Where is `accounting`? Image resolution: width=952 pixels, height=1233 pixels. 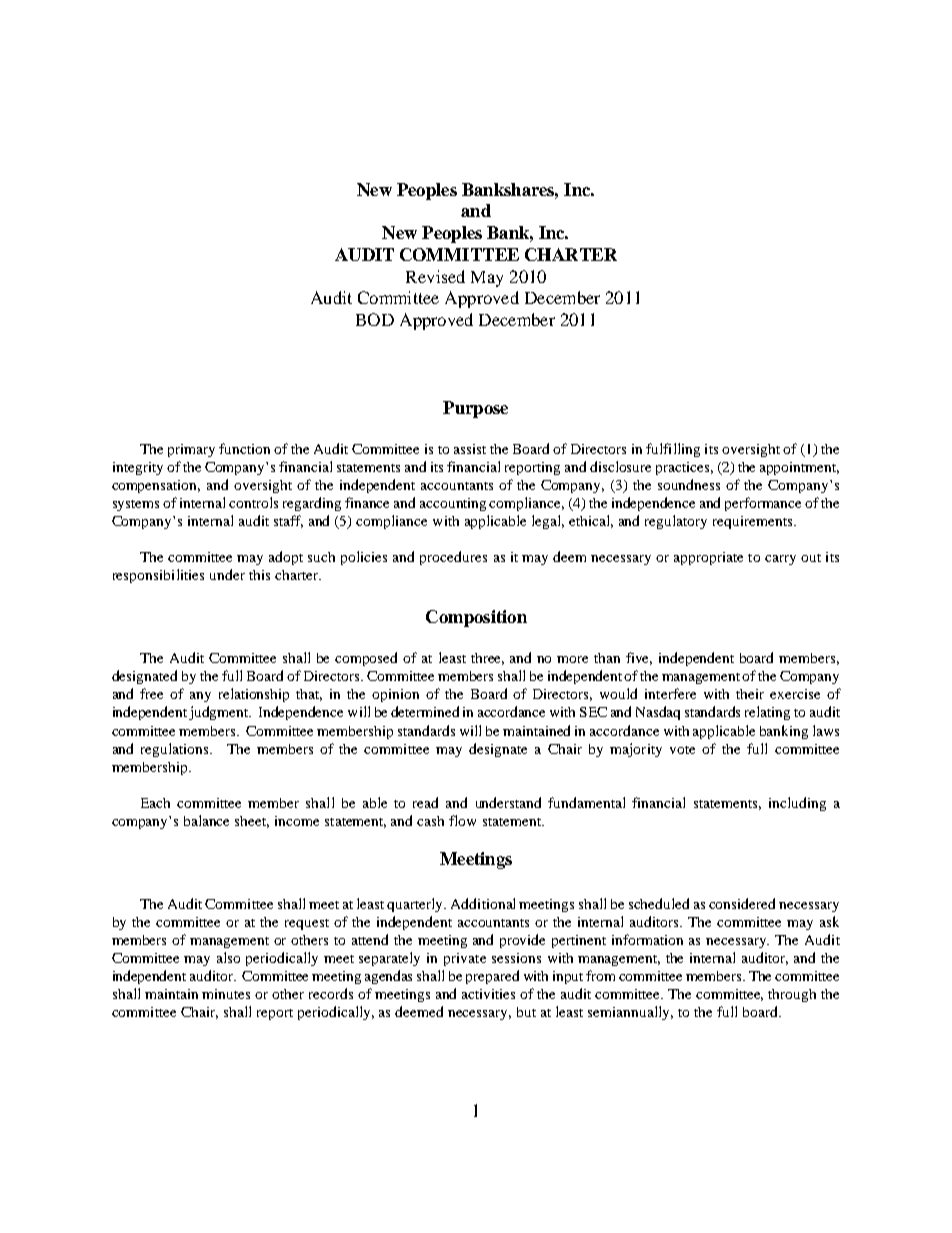
accounting is located at coordinates (453, 504).
